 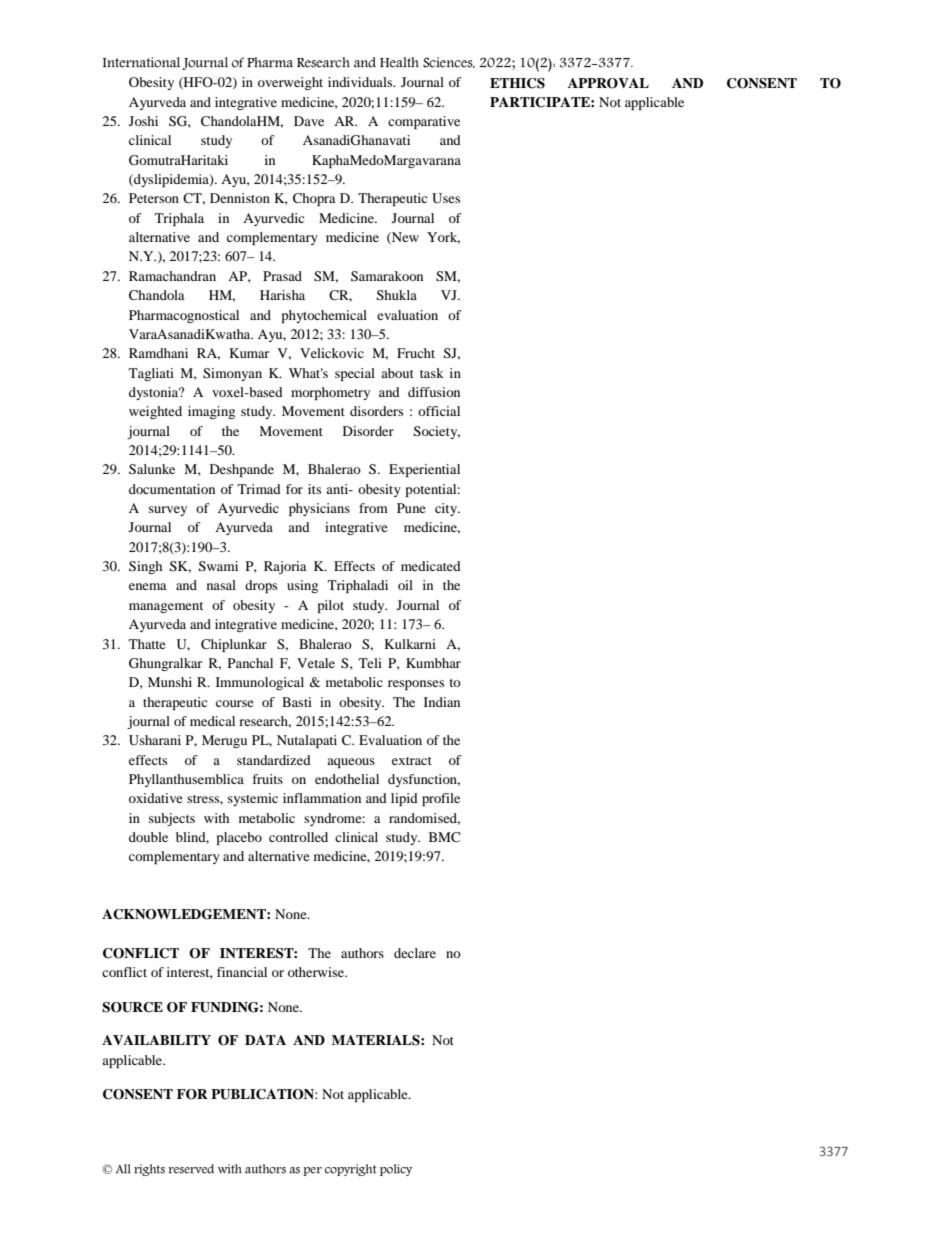 What do you see at coordinates (351, 1170) in the screenshot?
I see `copyright` at bounding box center [351, 1170].
